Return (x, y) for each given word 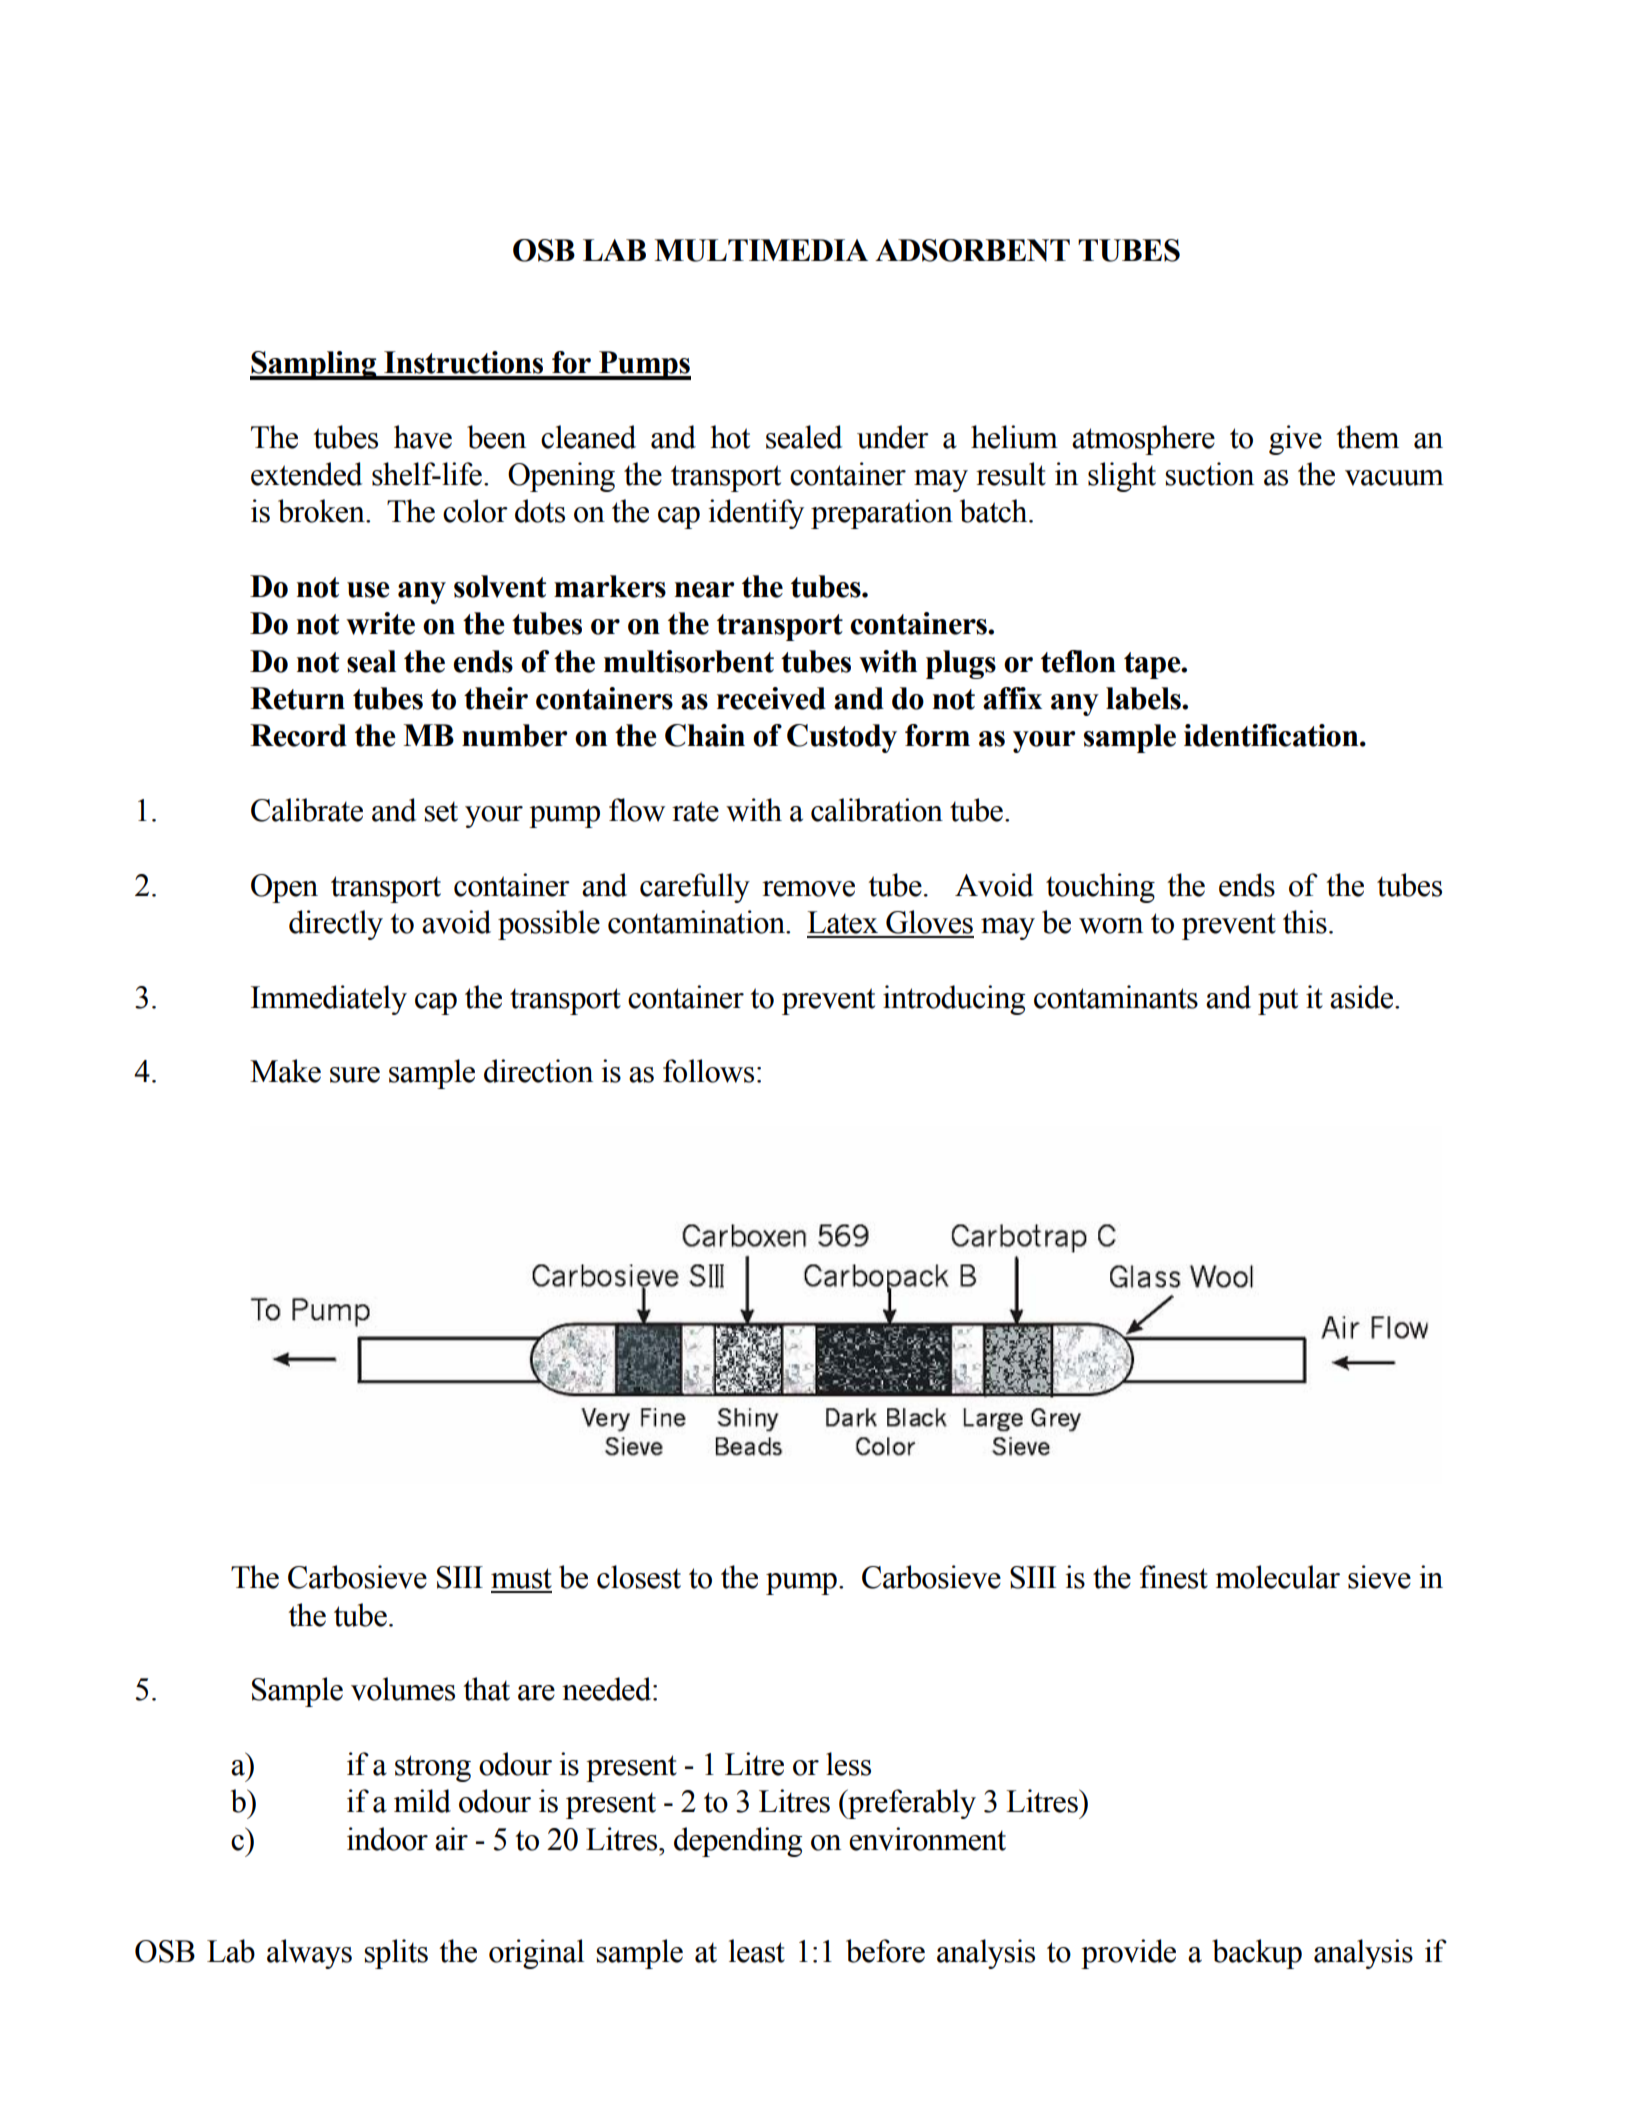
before (885, 1951)
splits (396, 1954)
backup (1257, 1954)
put (1278, 1001)
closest (639, 1577)
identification (1272, 735)
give (1295, 440)
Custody (842, 738)
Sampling (314, 365)
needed (608, 1689)
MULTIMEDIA (761, 250)
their (496, 698)
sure (355, 1075)
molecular (1277, 1577)
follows (708, 1071)
